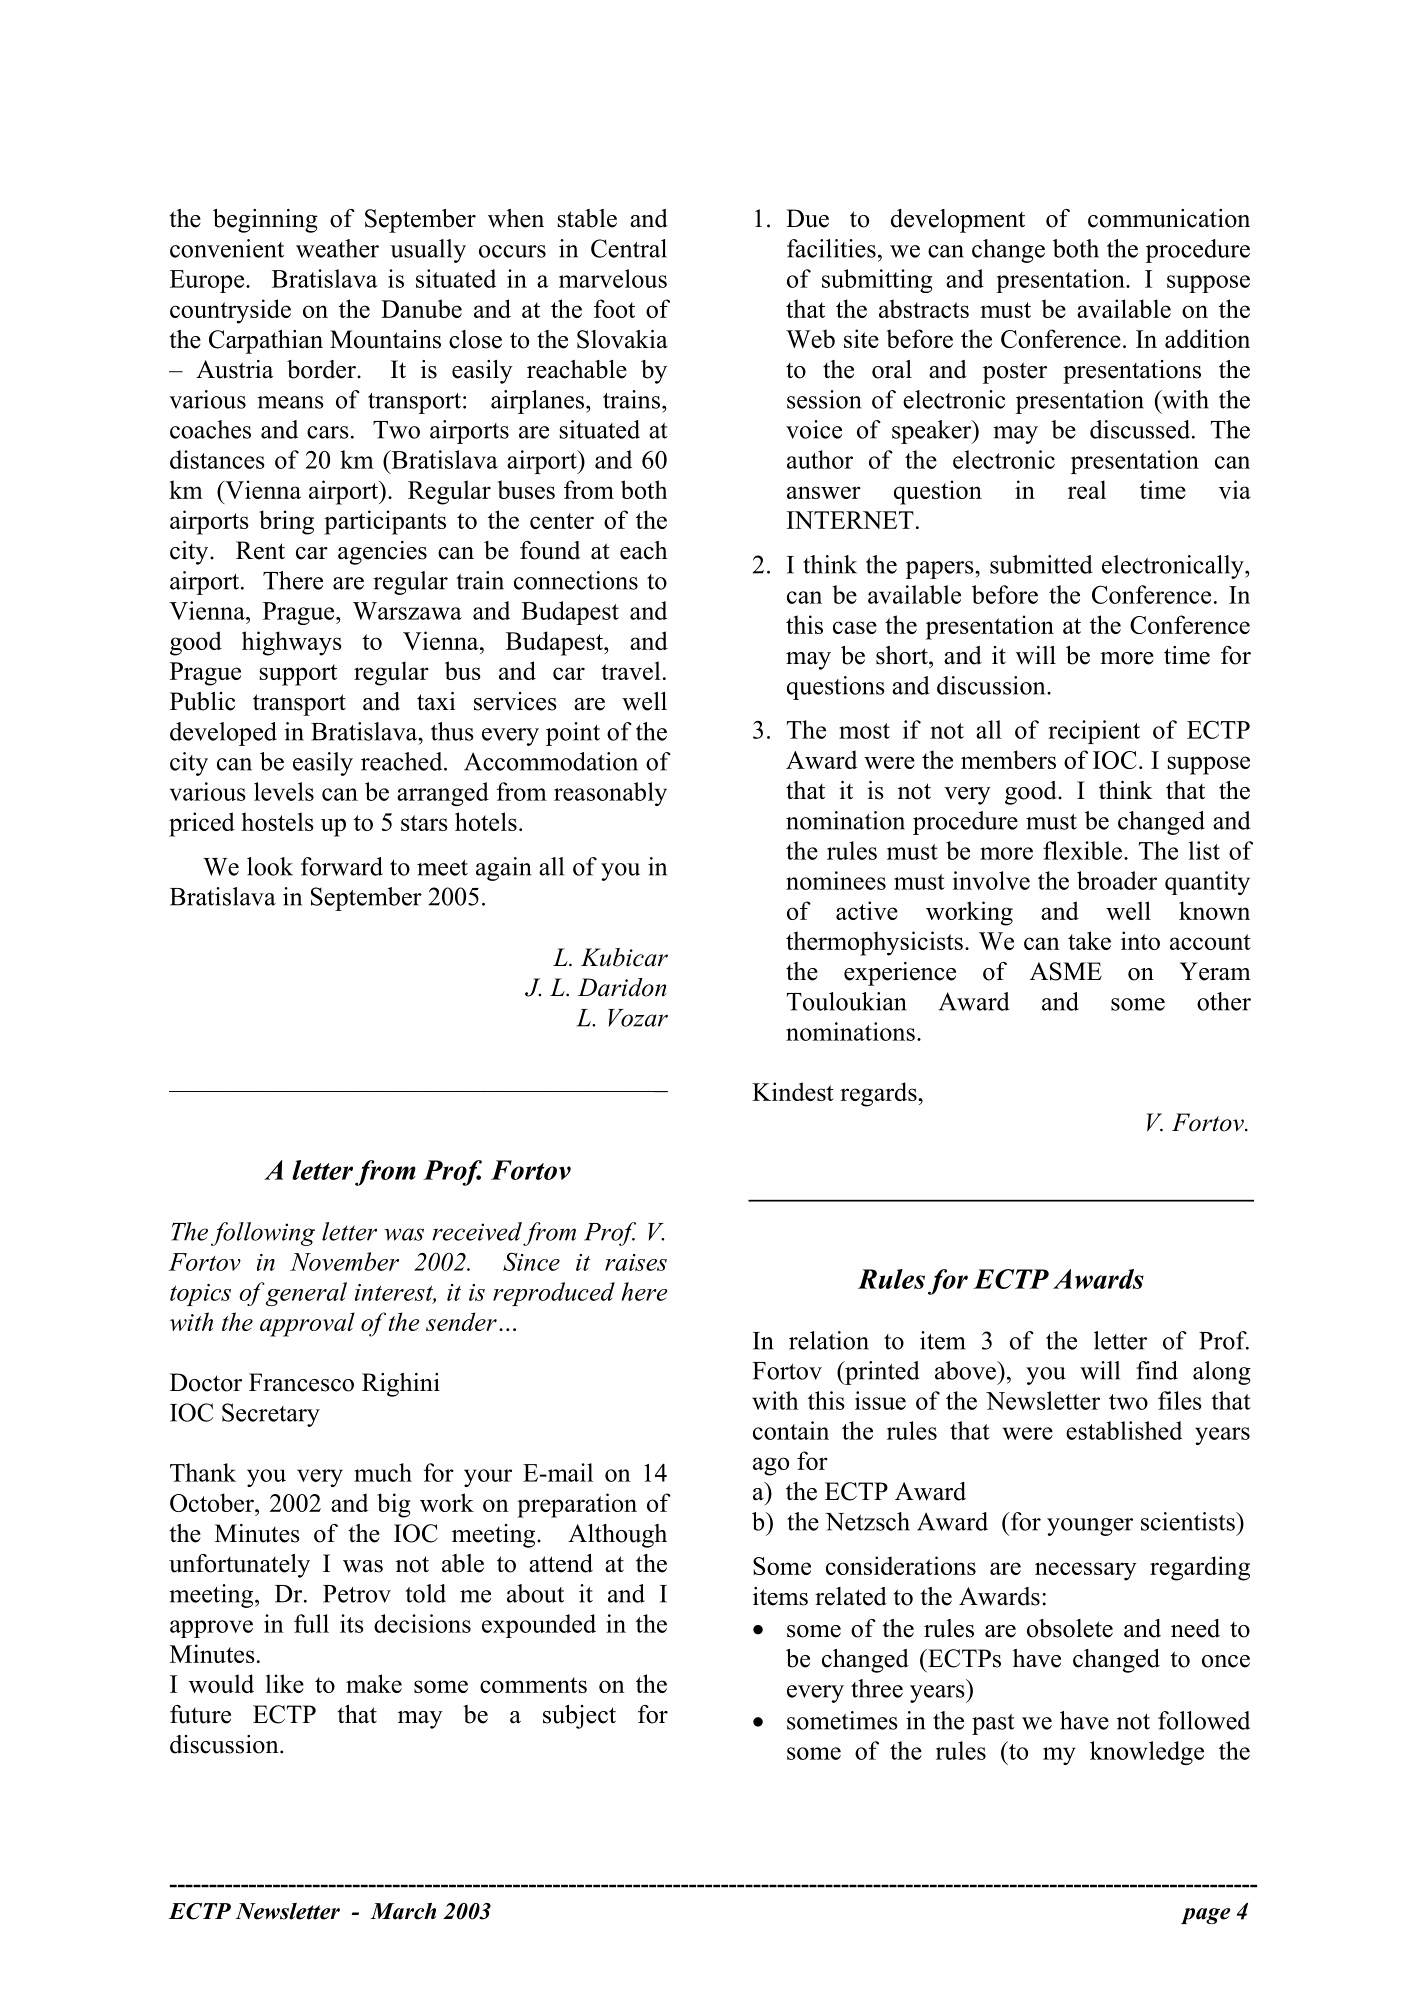 The image size is (1419, 2009). What do you see at coordinates (1117, 880) in the screenshot?
I see `broader` at bounding box center [1117, 880].
